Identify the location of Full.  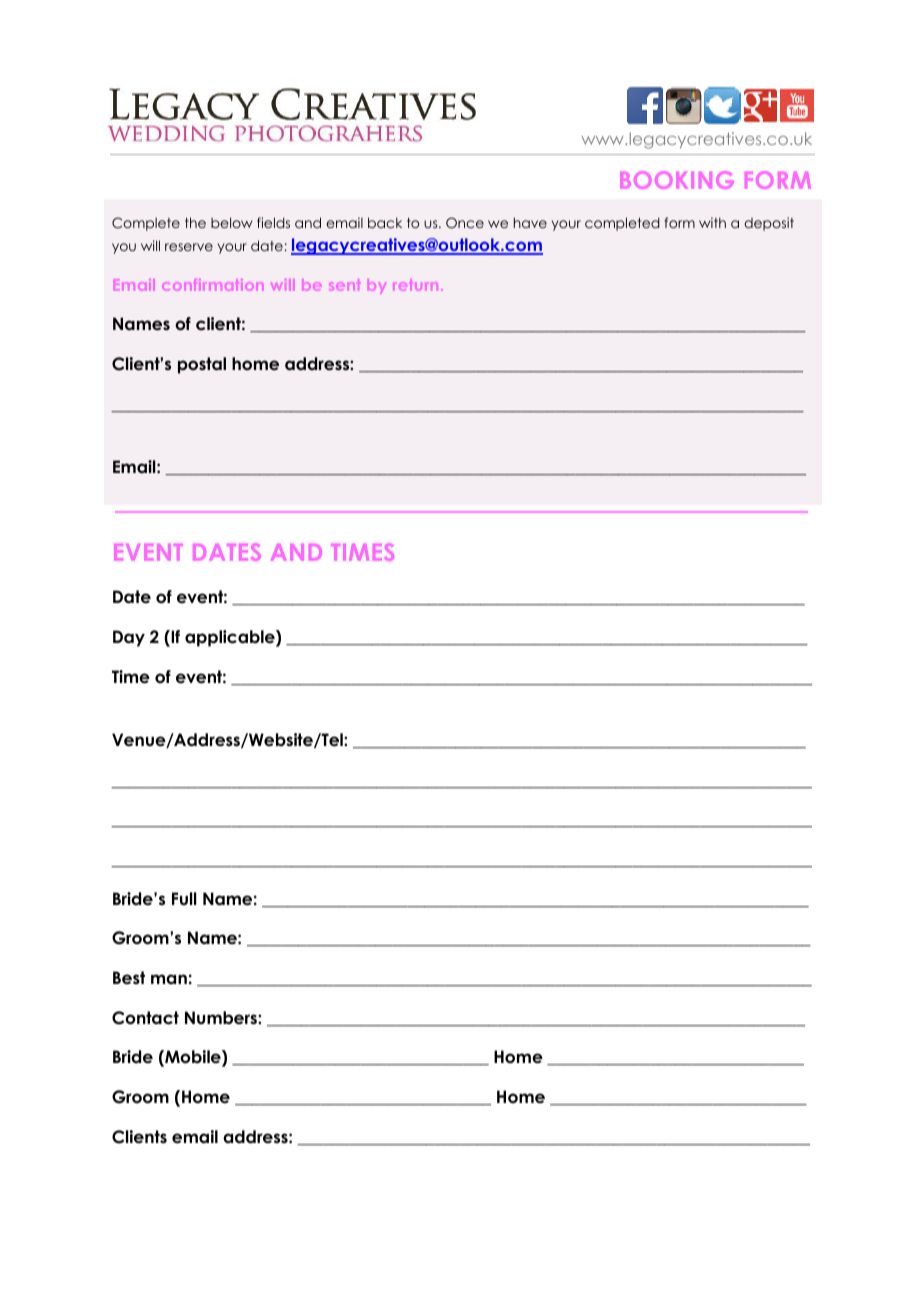
(184, 898).
